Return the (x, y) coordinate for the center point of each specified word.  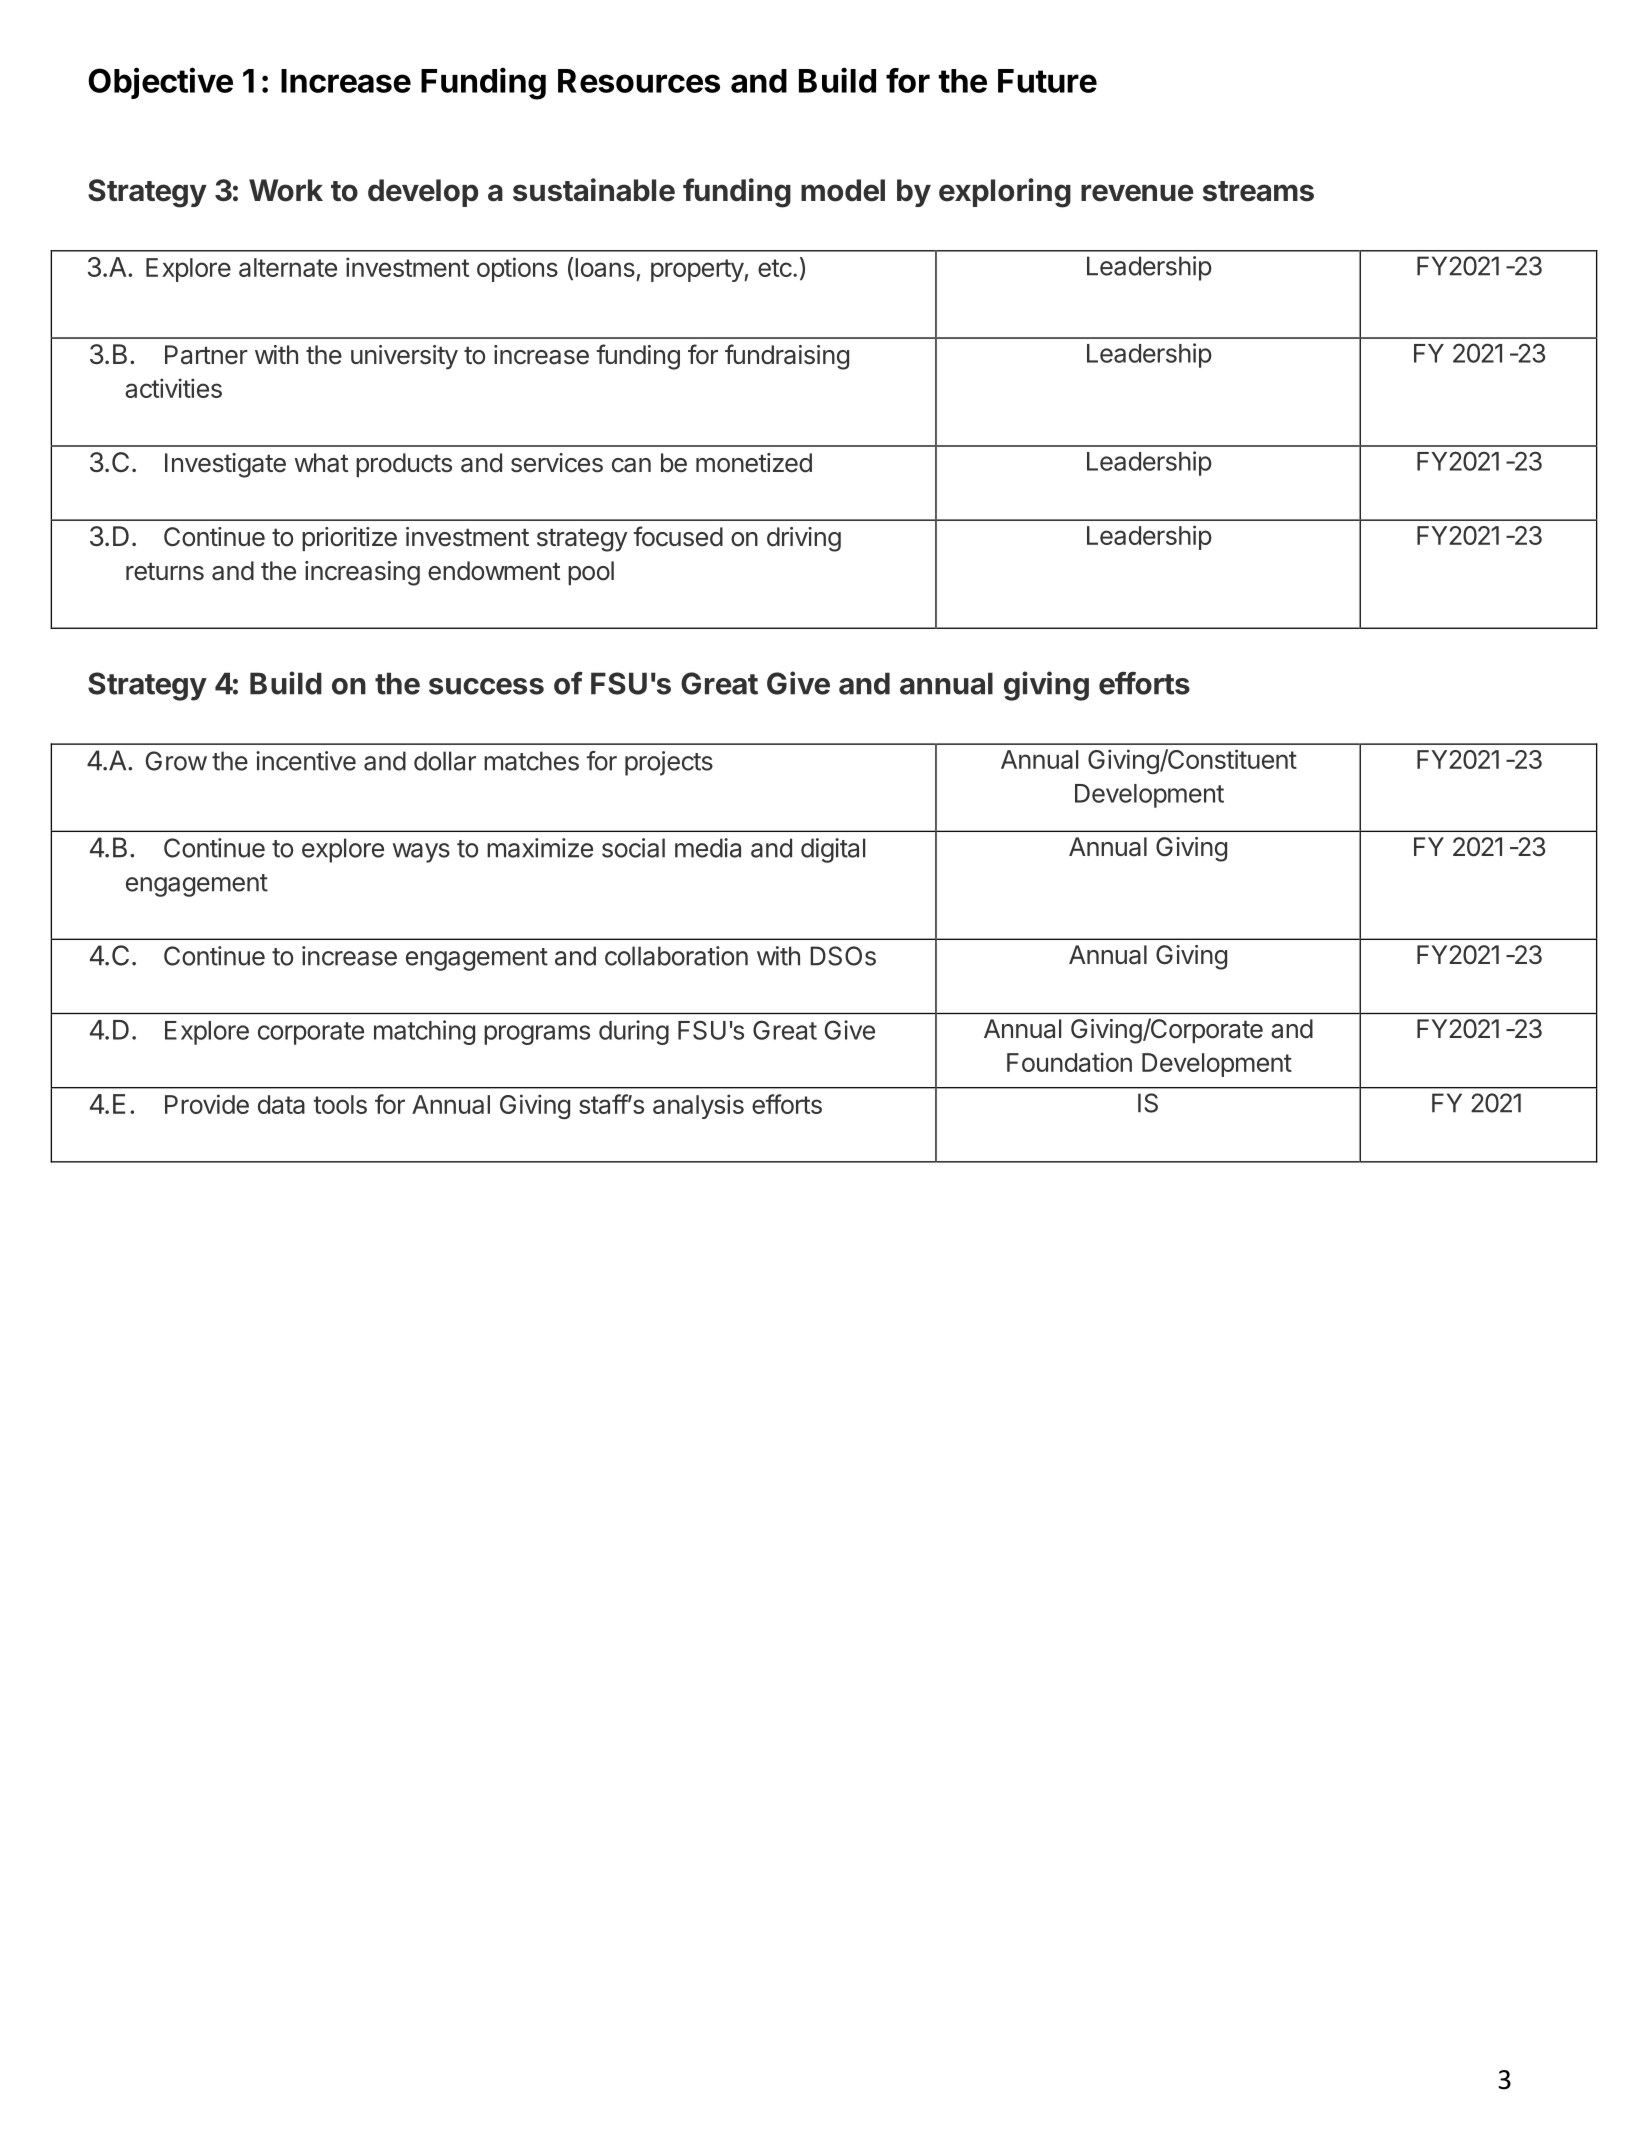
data (281, 1104)
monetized (754, 463)
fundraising (787, 357)
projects (669, 763)
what (321, 463)
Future (1047, 81)
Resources (639, 81)
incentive (306, 761)
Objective (160, 83)
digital (833, 850)
